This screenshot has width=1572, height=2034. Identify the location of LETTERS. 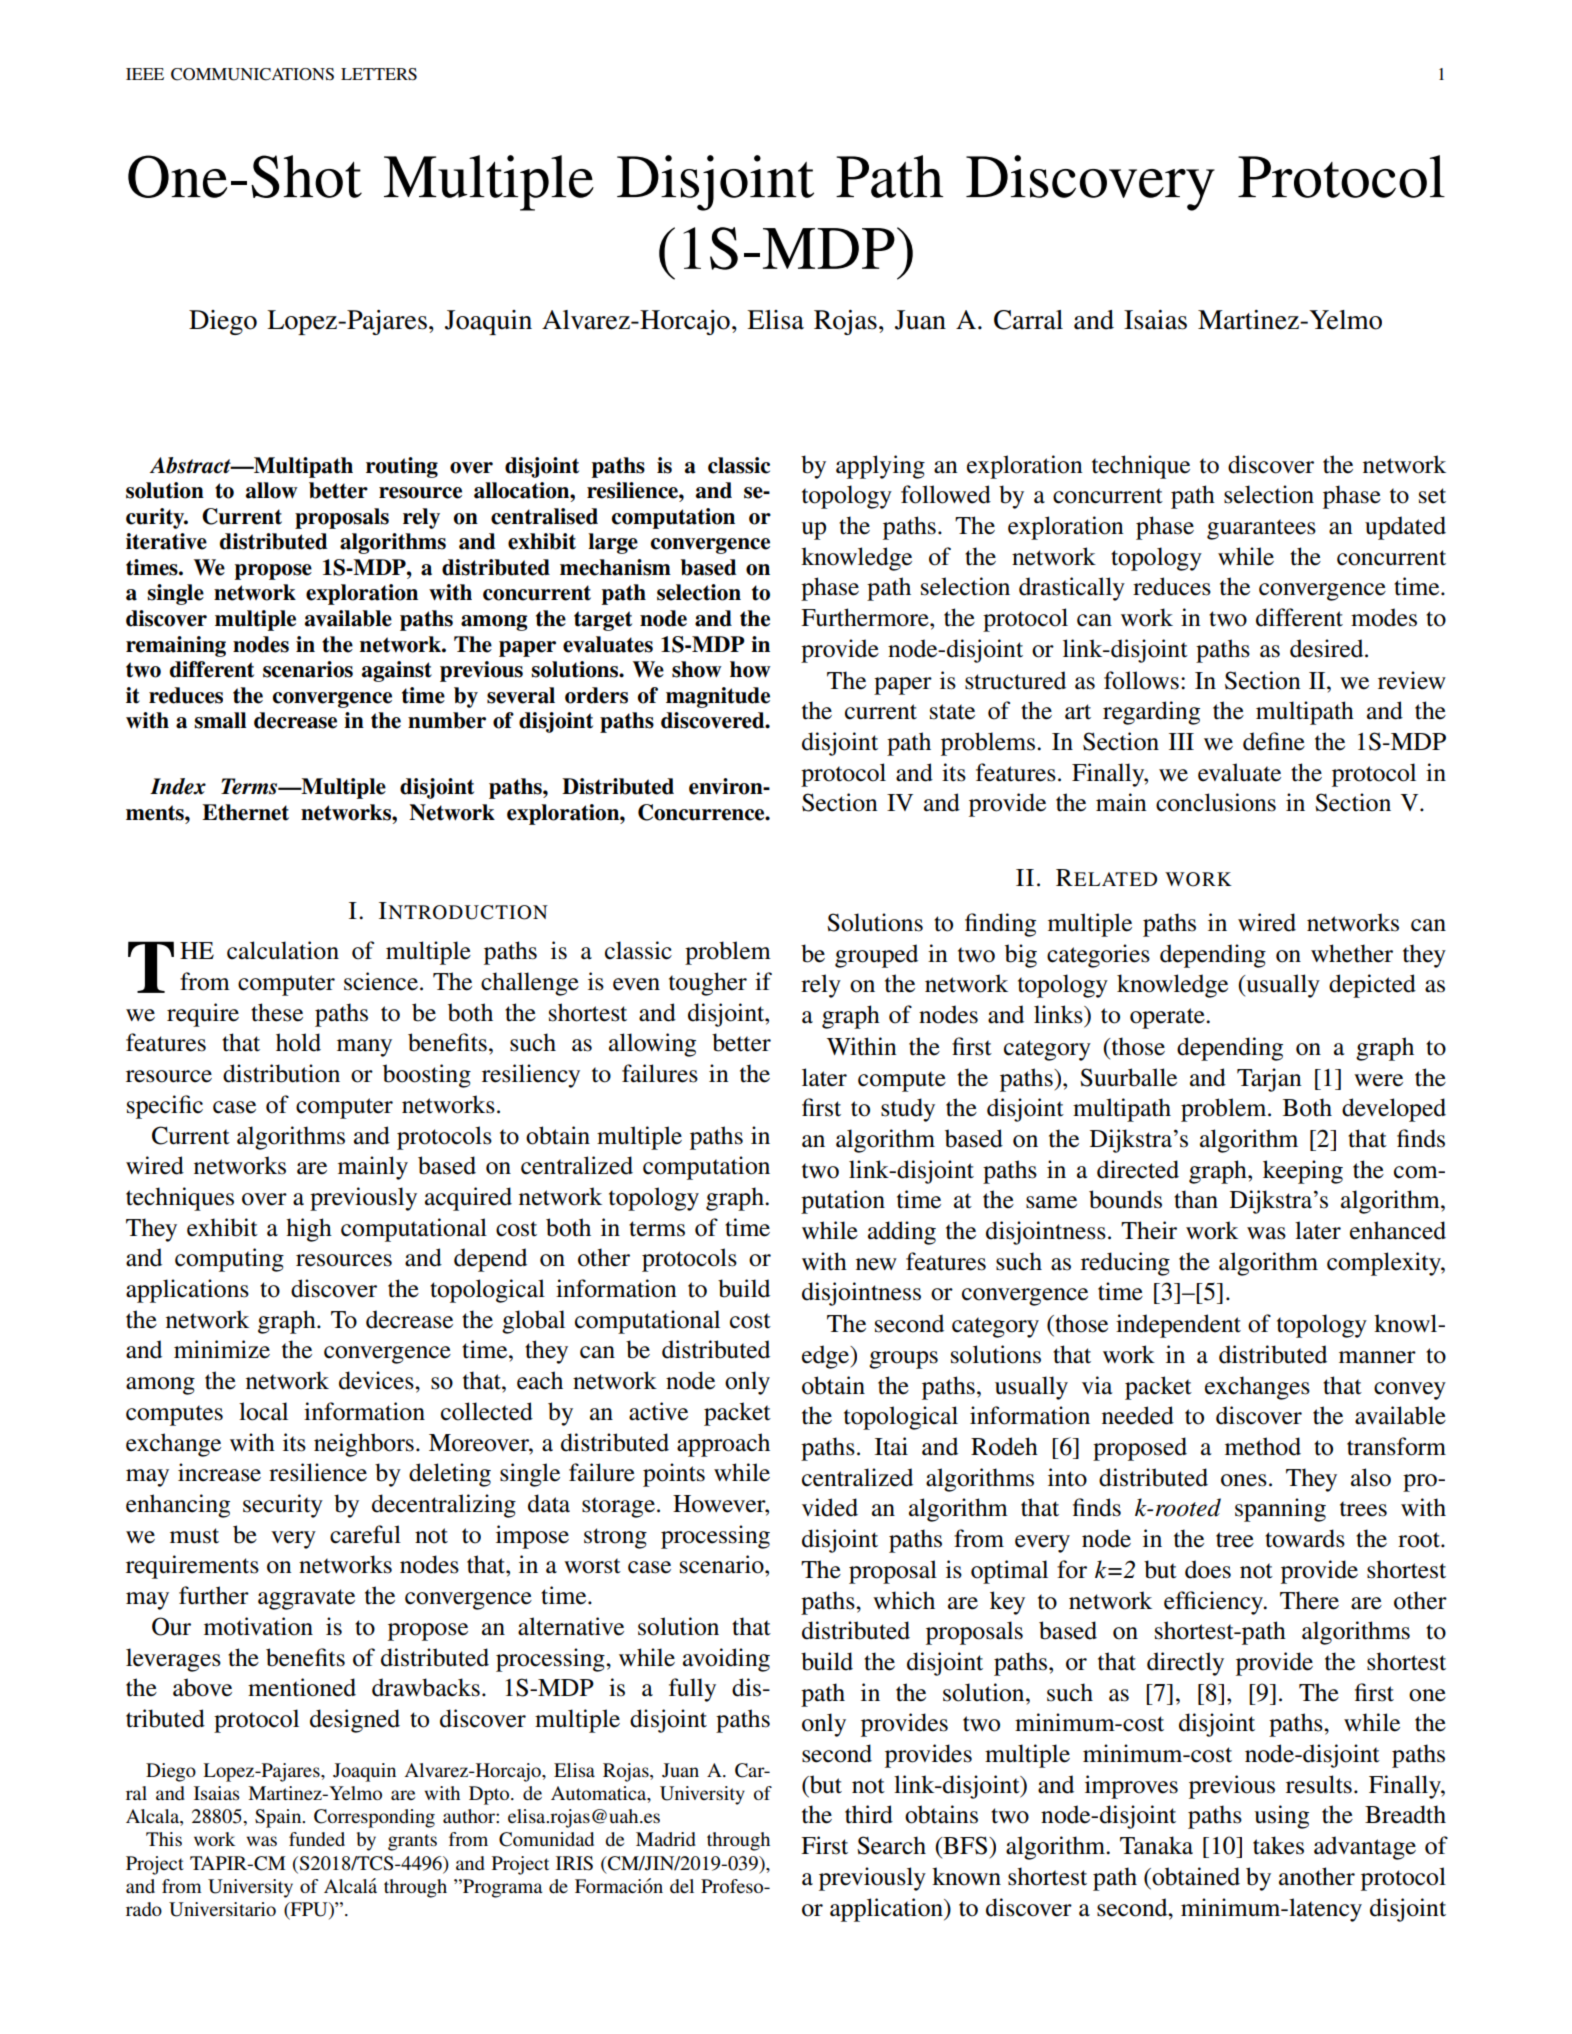
(379, 74).
